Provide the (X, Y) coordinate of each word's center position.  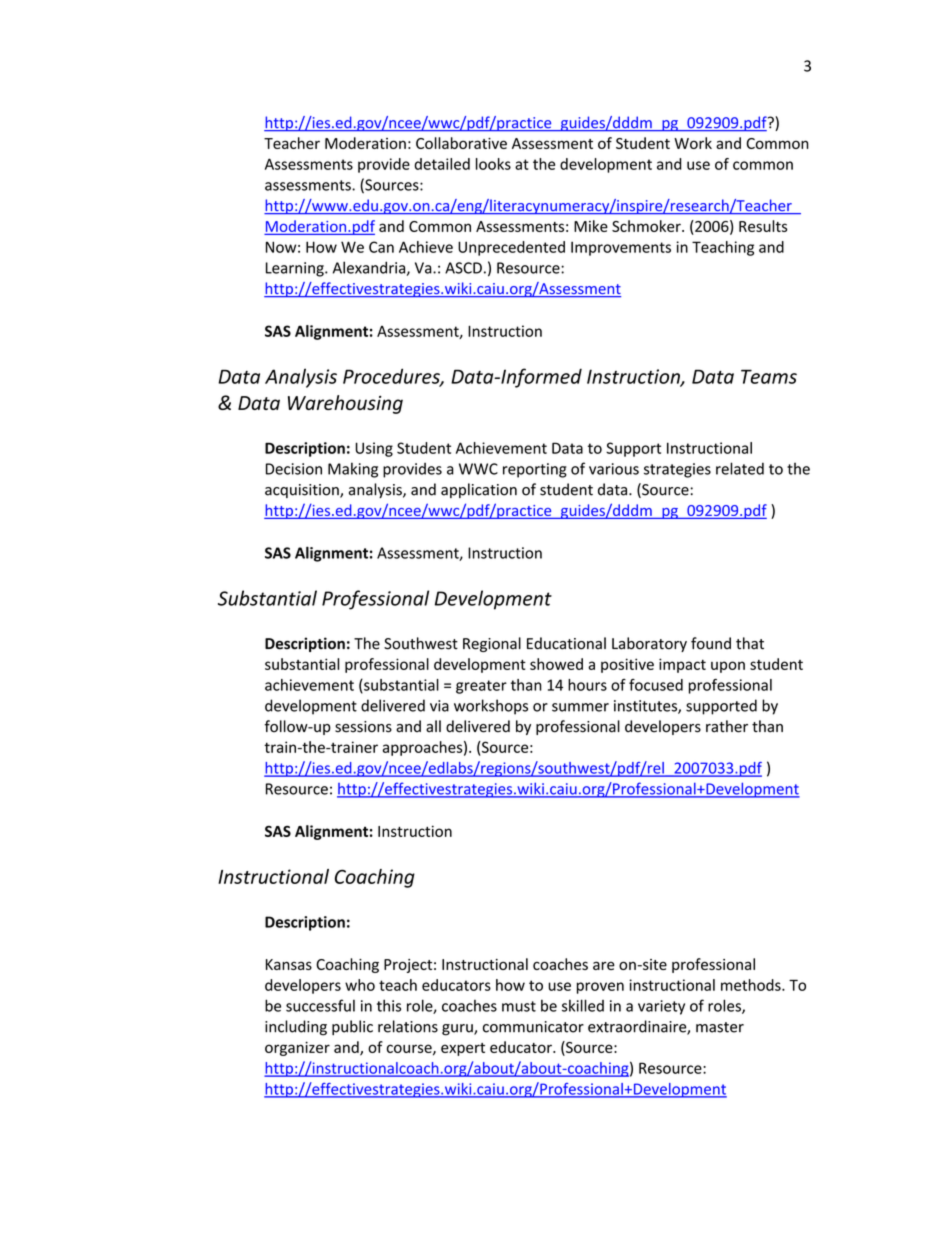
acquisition (303, 491)
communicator (533, 1027)
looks (493, 164)
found (711, 643)
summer (580, 707)
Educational (566, 643)
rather (727, 726)
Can (381, 247)
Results (763, 226)
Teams (769, 376)
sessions (363, 727)
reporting (535, 470)
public (352, 1027)
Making (353, 470)
